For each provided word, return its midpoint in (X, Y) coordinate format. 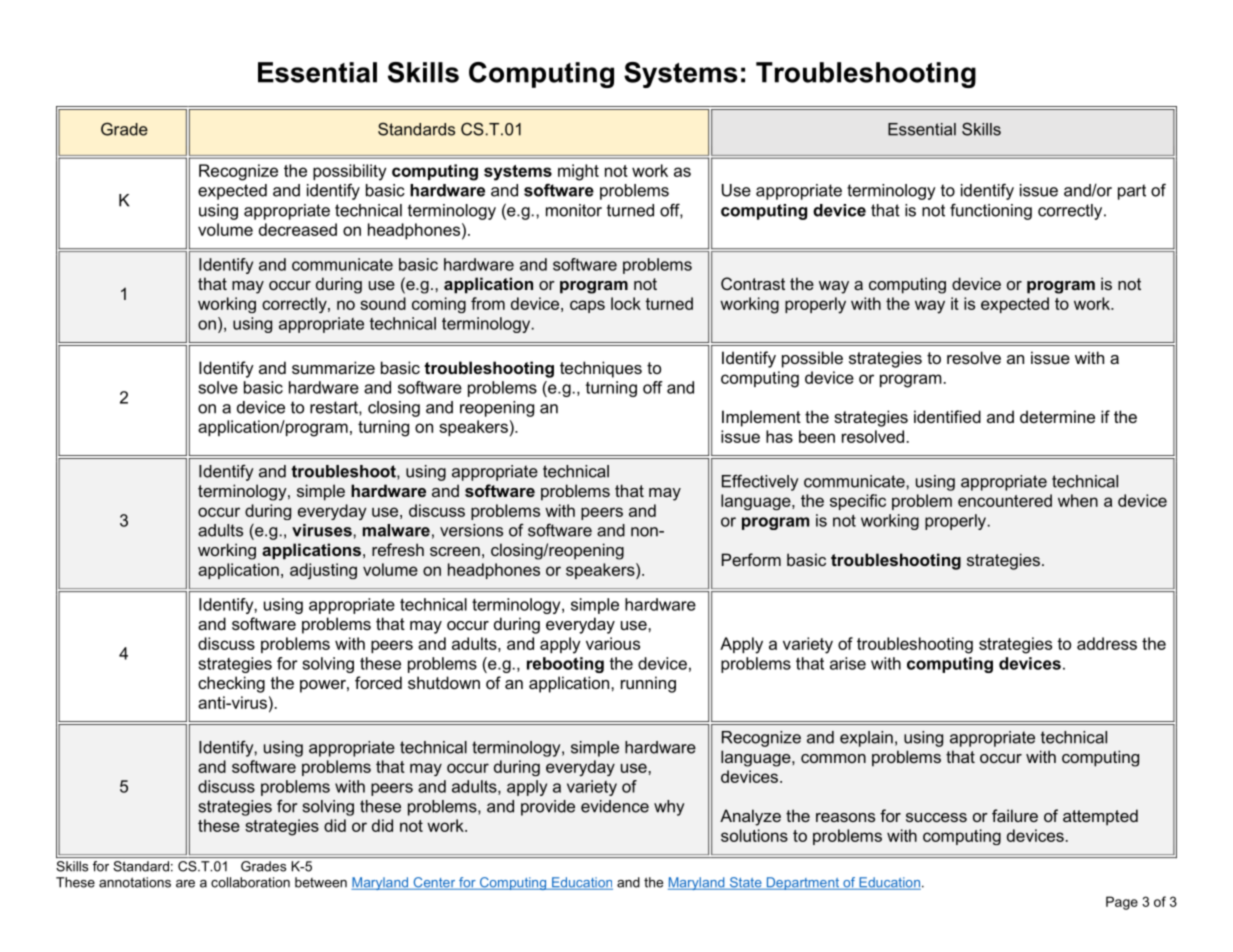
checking (231, 684)
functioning (991, 211)
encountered (1005, 500)
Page (1122, 903)
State (745, 883)
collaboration (250, 882)
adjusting (323, 571)
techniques (601, 369)
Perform (751, 559)
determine (1057, 416)
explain (866, 739)
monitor (574, 210)
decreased (298, 229)
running (648, 684)
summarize (333, 367)
